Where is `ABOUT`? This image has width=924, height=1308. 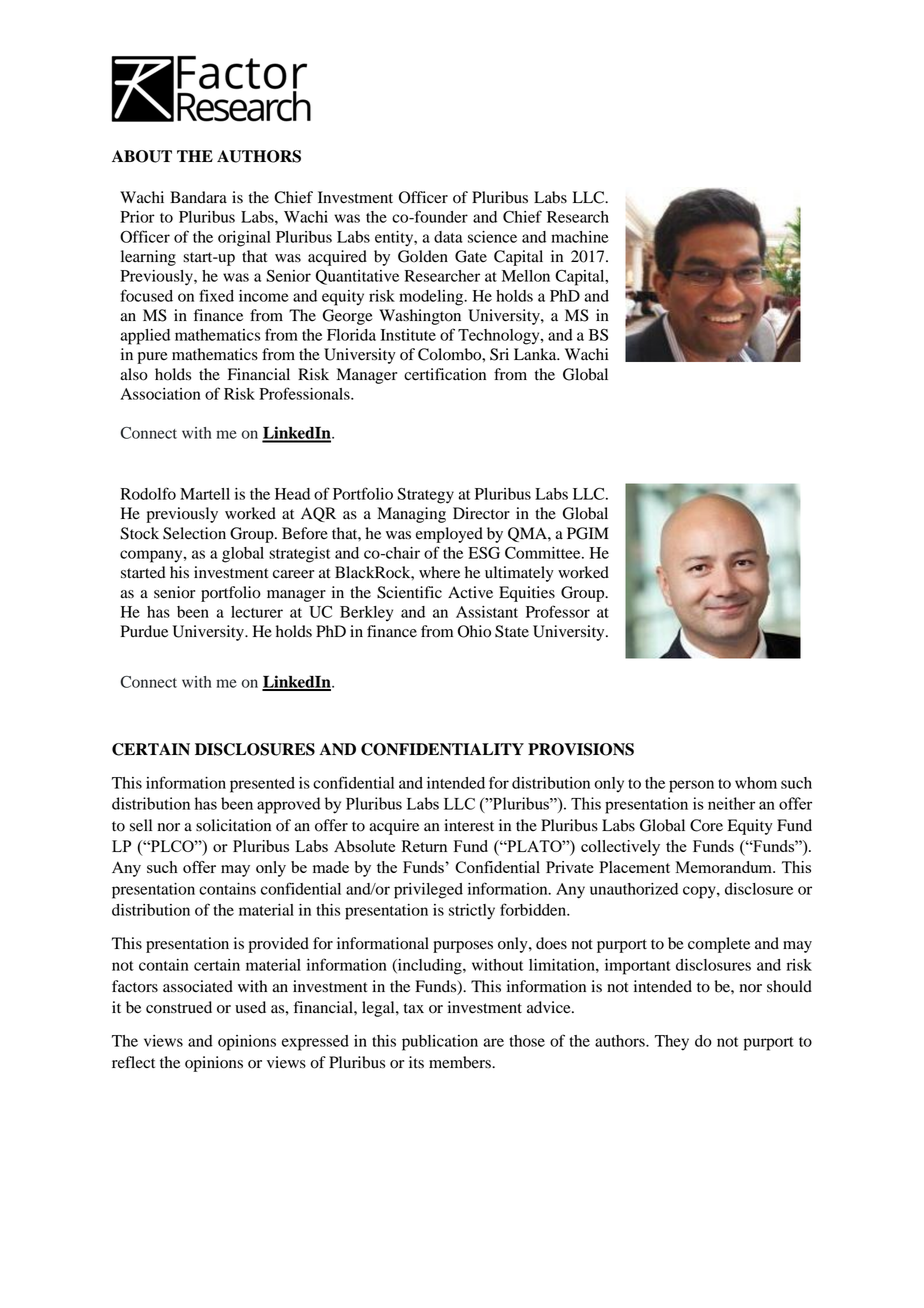
ABOUT is located at coordinates (142, 156).
